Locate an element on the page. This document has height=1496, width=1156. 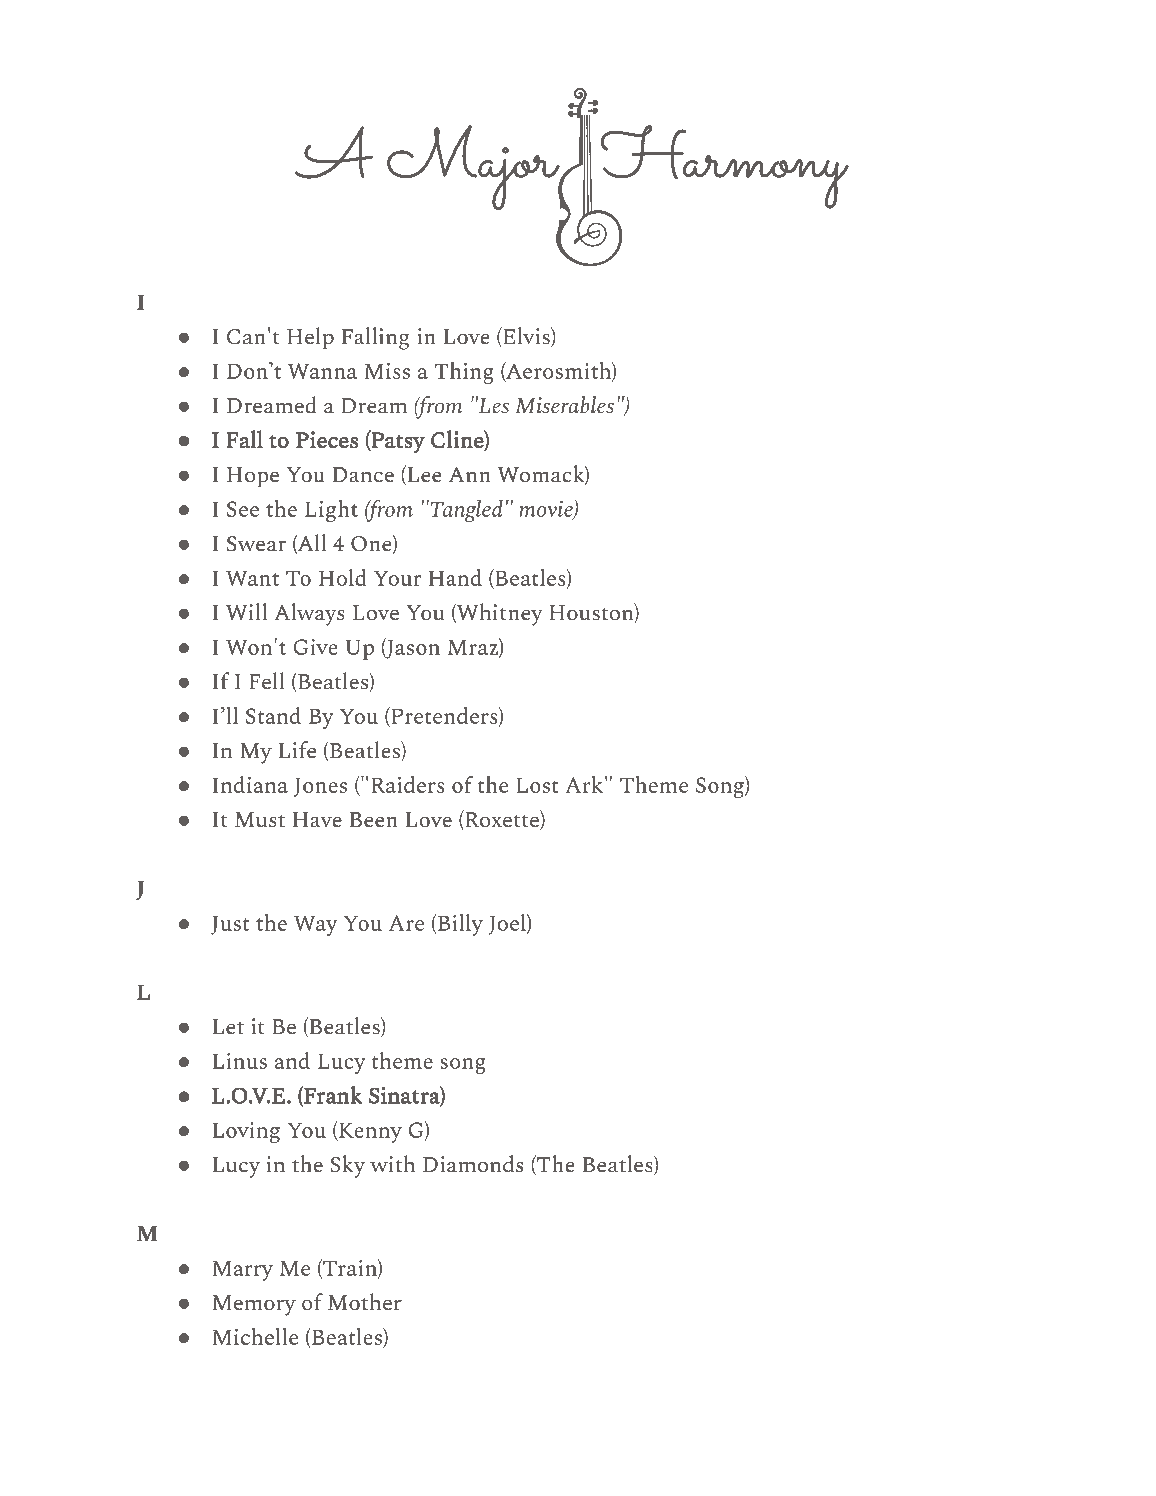
movie is located at coordinates (547, 510).
